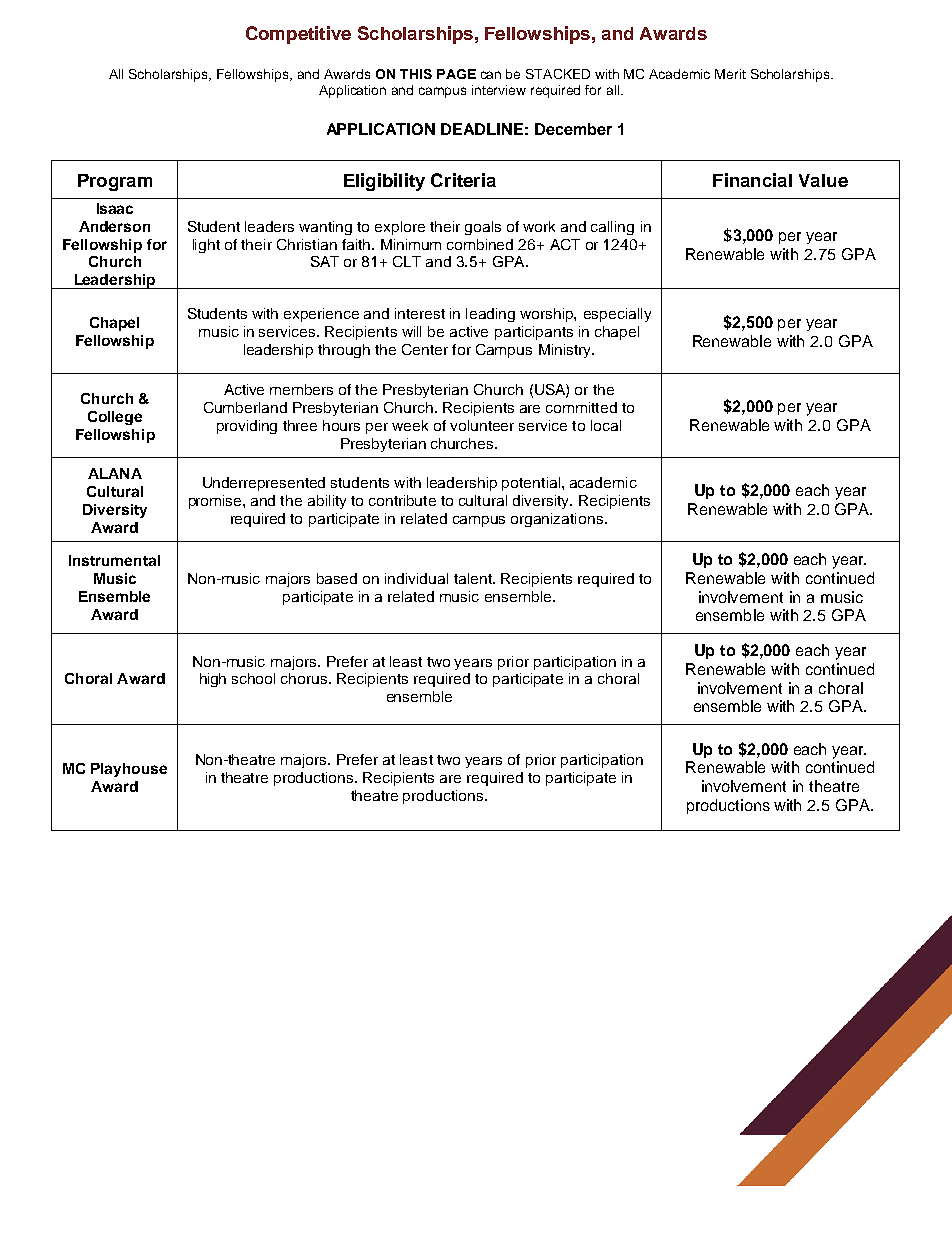 The width and height of the screenshot is (952, 1233). What do you see at coordinates (253, 678) in the screenshot?
I see `school` at bounding box center [253, 678].
